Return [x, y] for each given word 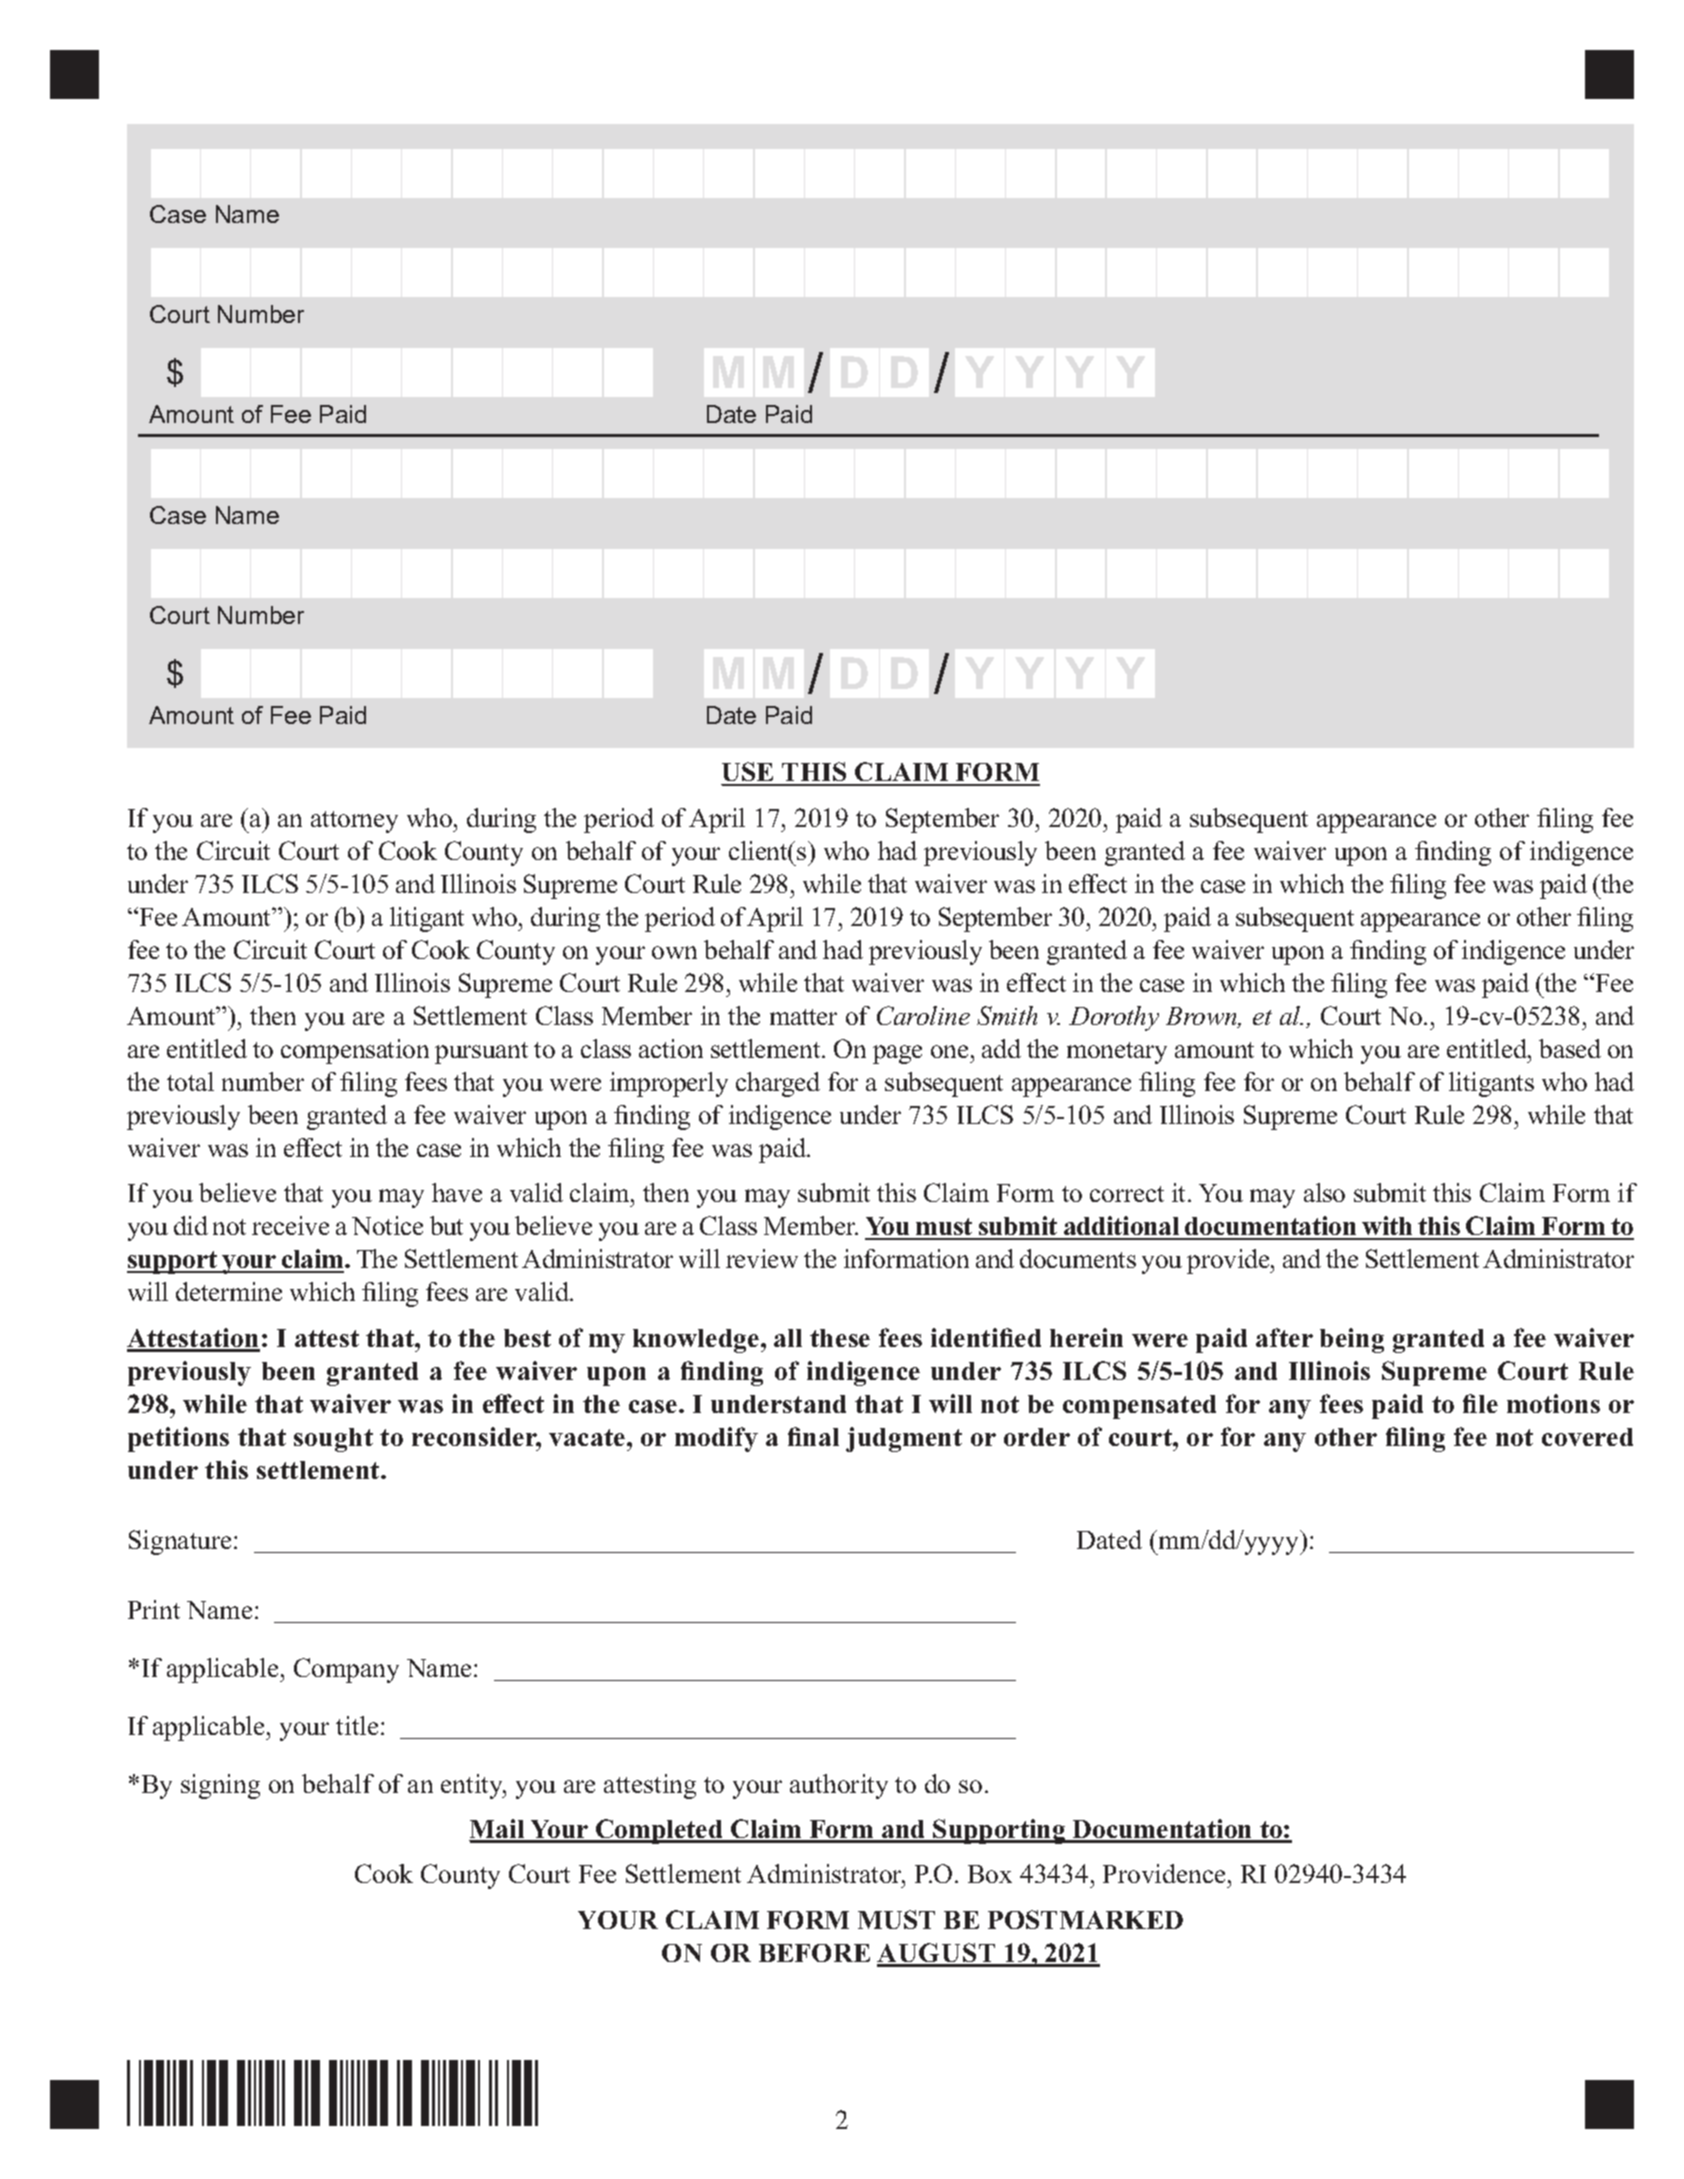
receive [290, 1225]
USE [749, 773]
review [762, 1258]
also [1324, 1192]
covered [1587, 1437]
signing [220, 1786]
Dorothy [1114, 1018]
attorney [354, 822]
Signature [182, 1542]
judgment [904, 1439]
